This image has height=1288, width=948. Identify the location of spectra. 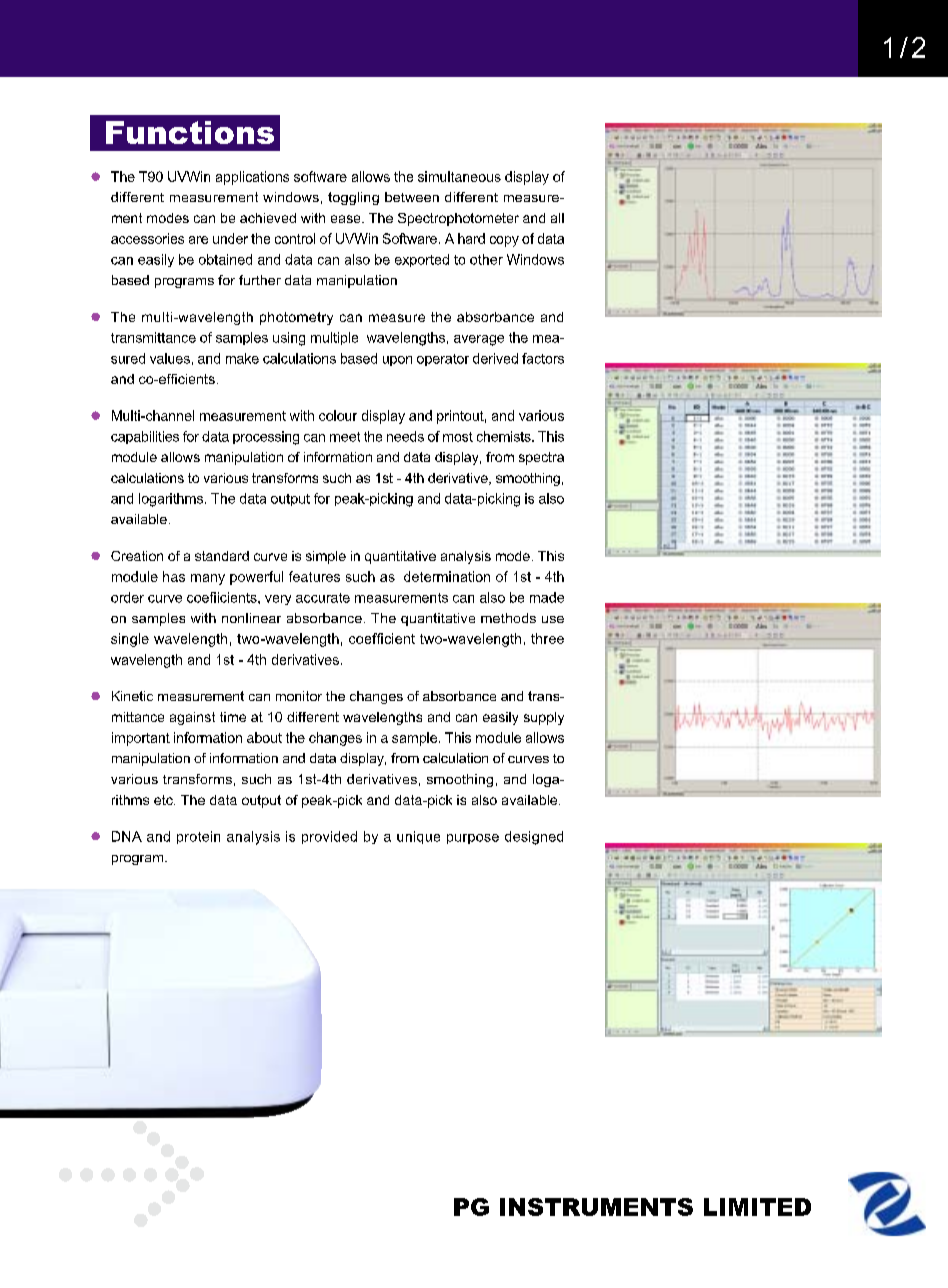
(541, 458).
